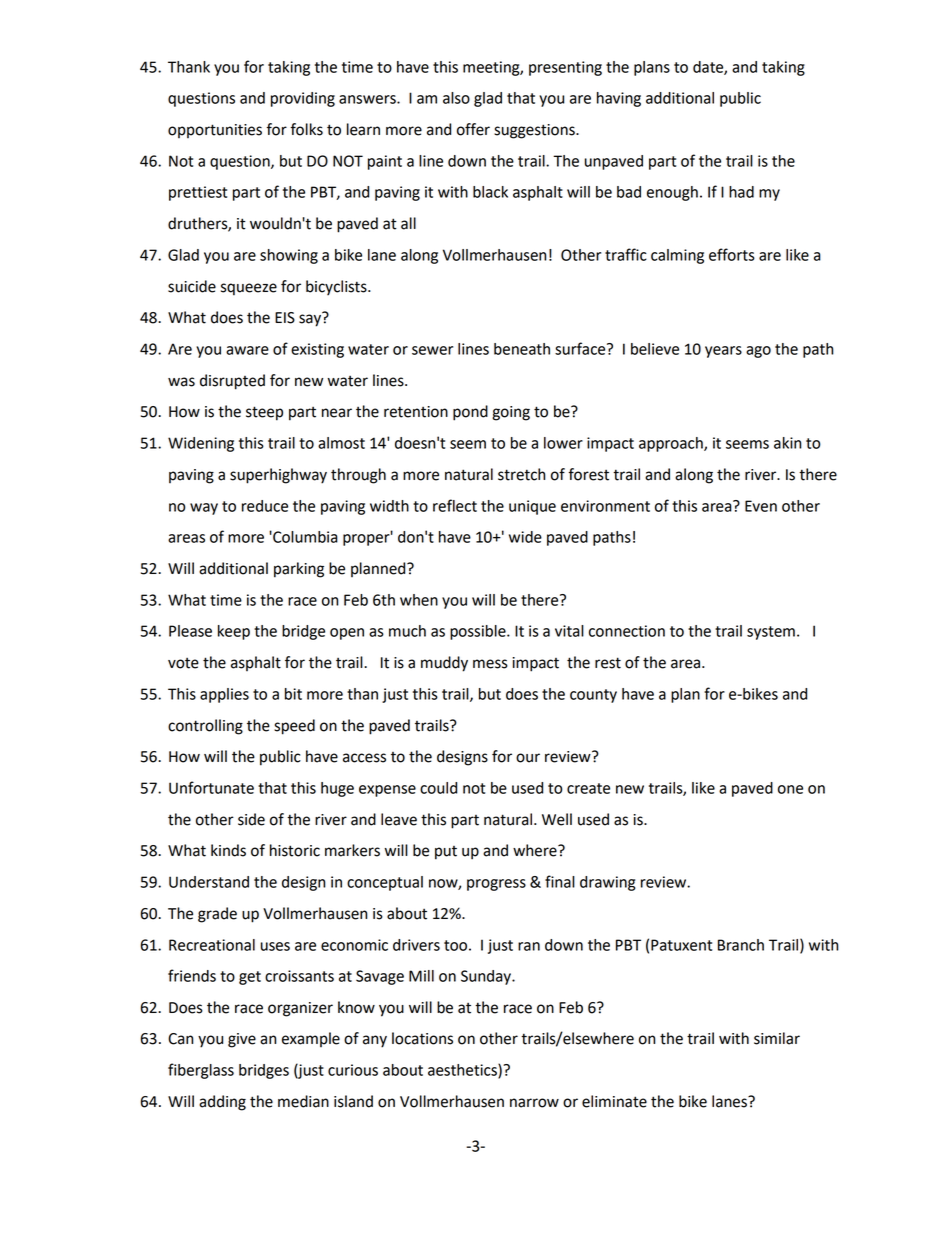 The height and width of the screenshot is (1233, 952). Describe the element at coordinates (303, 99) in the screenshot. I see `providing` at that location.
